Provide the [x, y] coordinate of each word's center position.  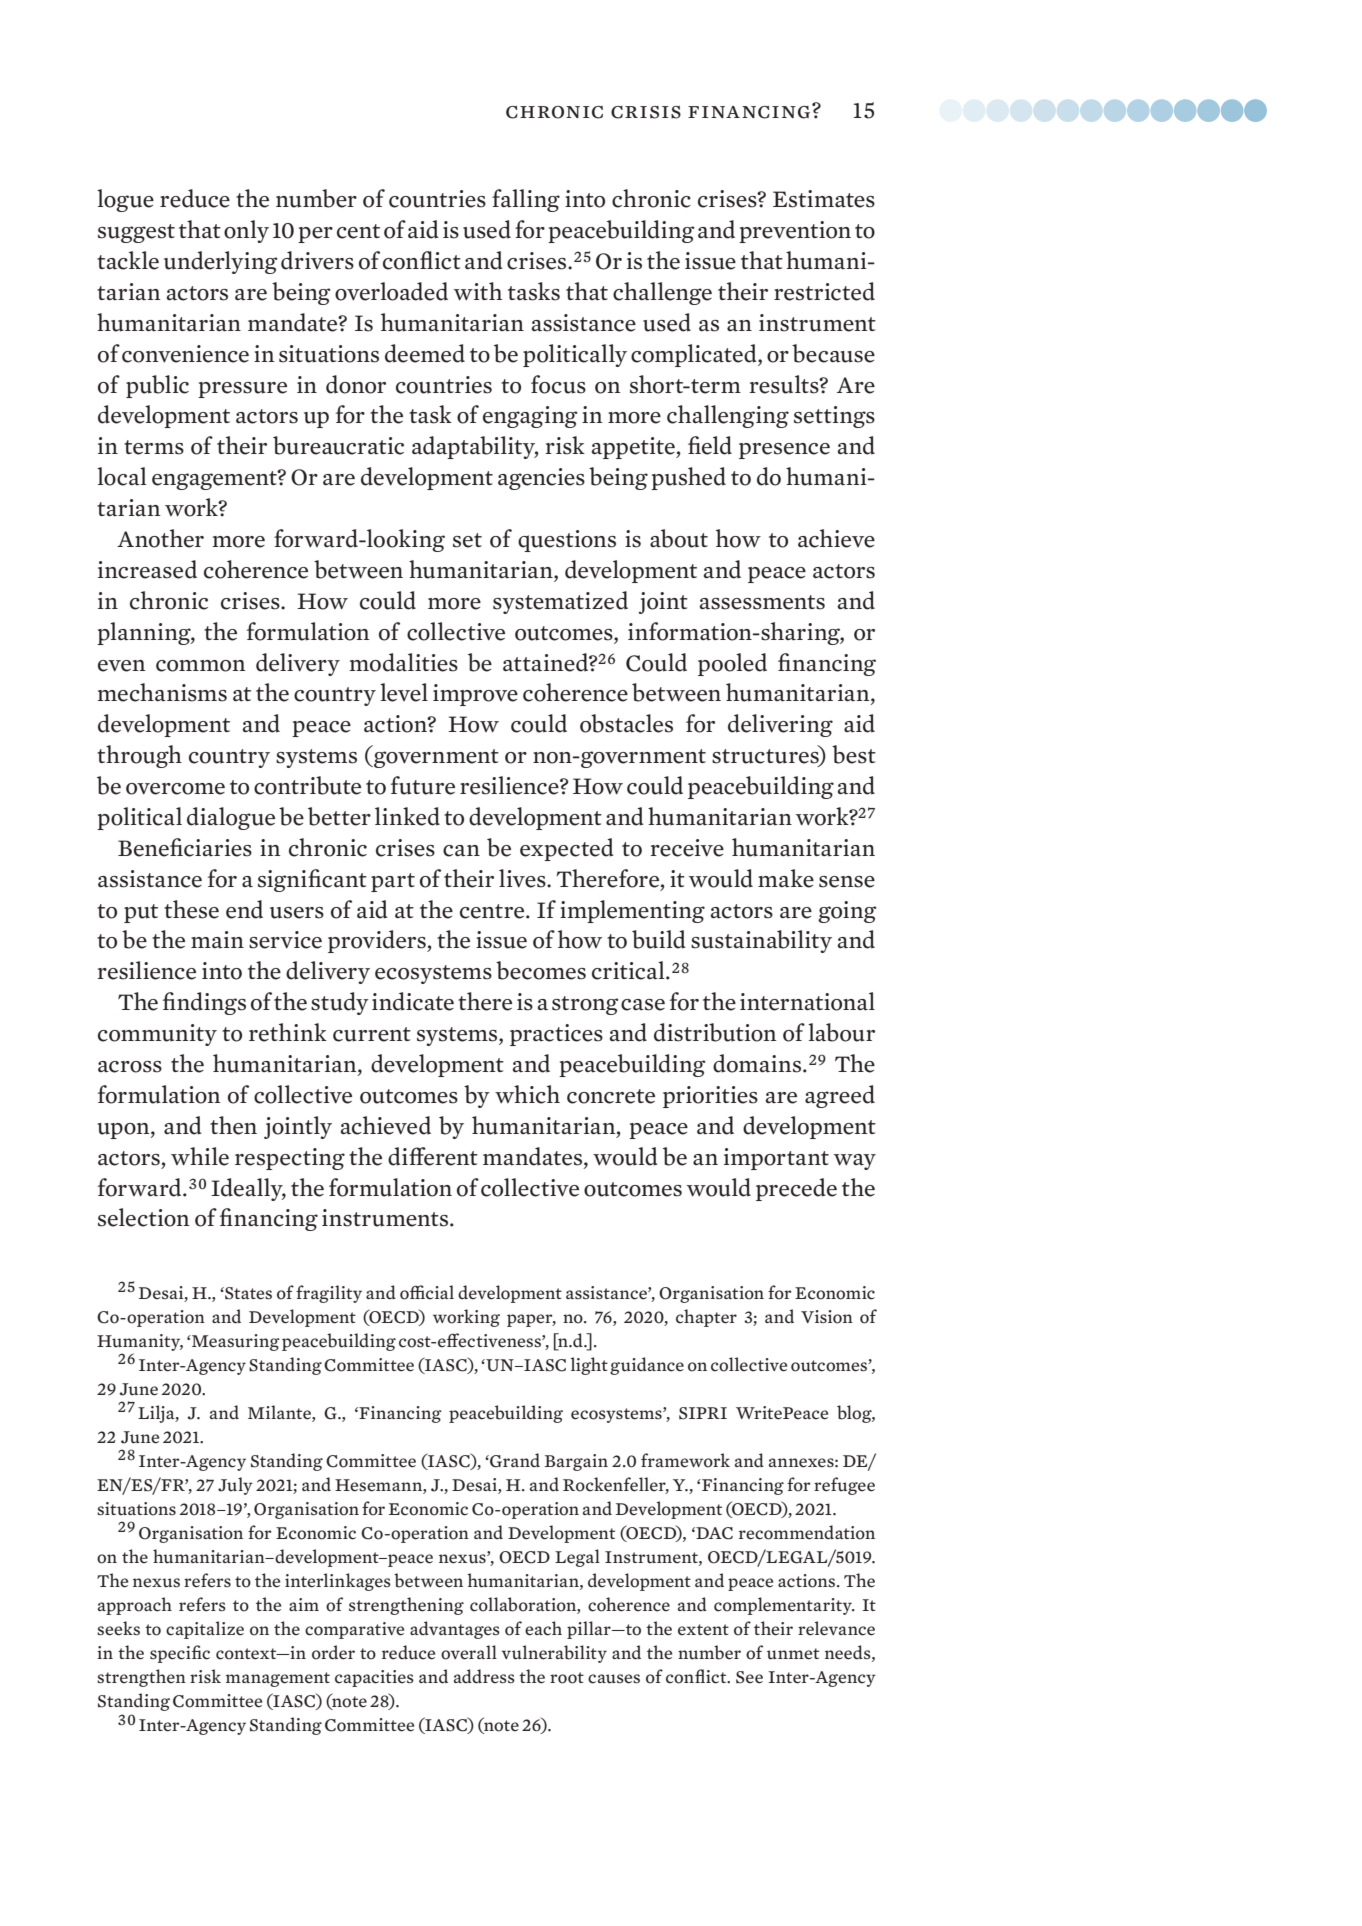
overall [469, 1652]
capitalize [205, 1630]
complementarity [784, 1606]
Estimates [824, 199]
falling [526, 200]
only [246, 231]
